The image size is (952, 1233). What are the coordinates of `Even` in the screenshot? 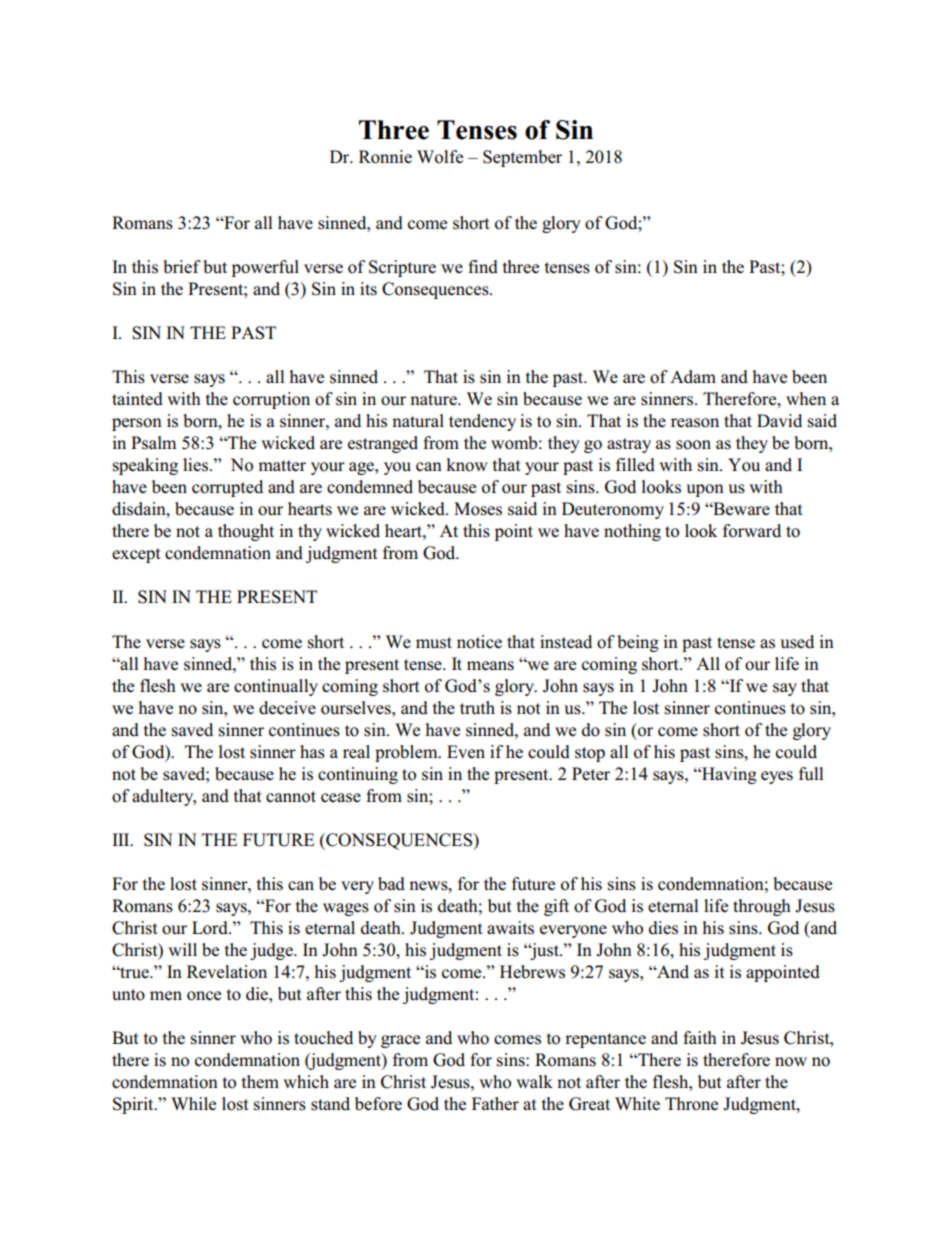 It's located at (466, 752).
